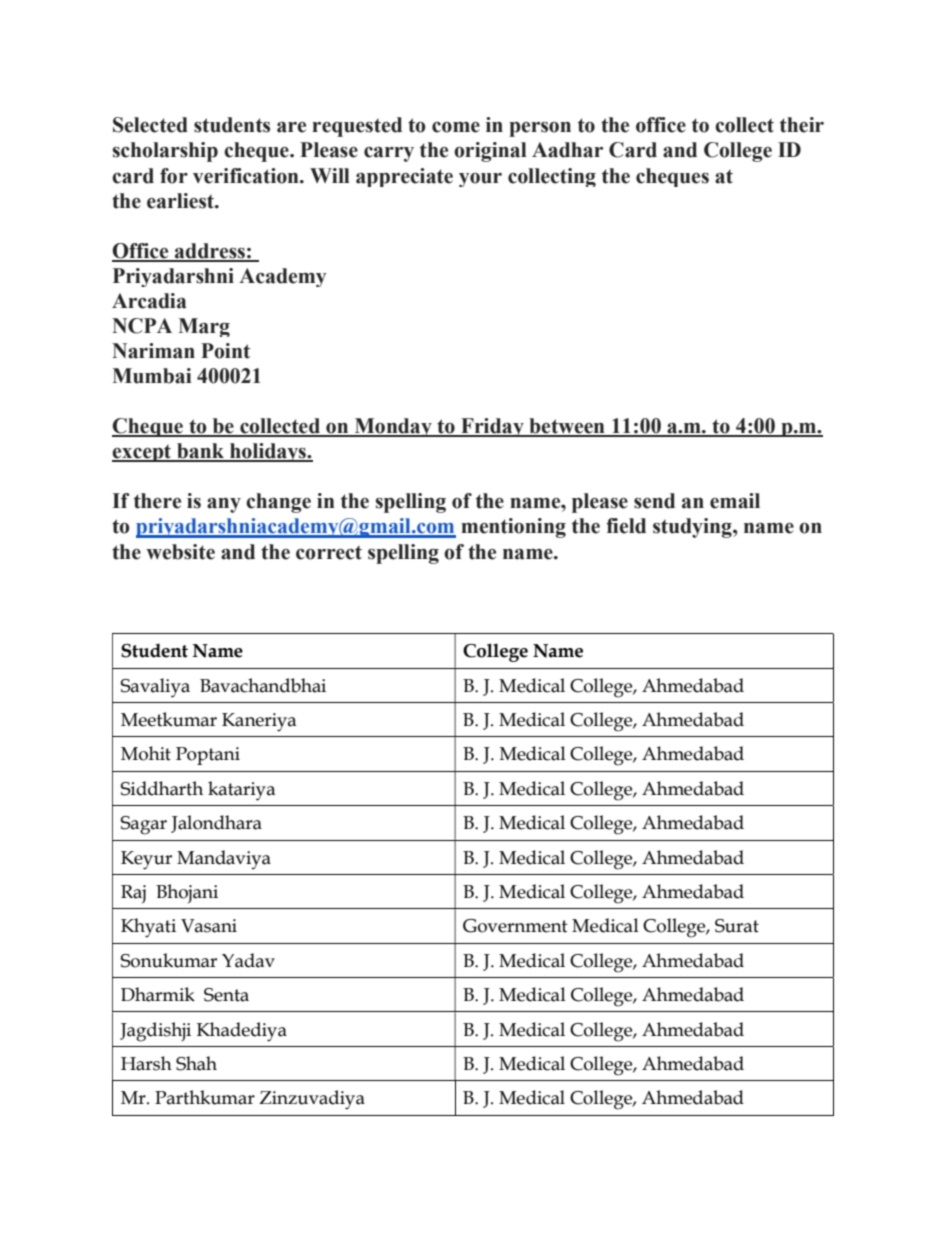 This screenshot has width=952, height=1233. What do you see at coordinates (802, 125) in the screenshot?
I see `their` at bounding box center [802, 125].
